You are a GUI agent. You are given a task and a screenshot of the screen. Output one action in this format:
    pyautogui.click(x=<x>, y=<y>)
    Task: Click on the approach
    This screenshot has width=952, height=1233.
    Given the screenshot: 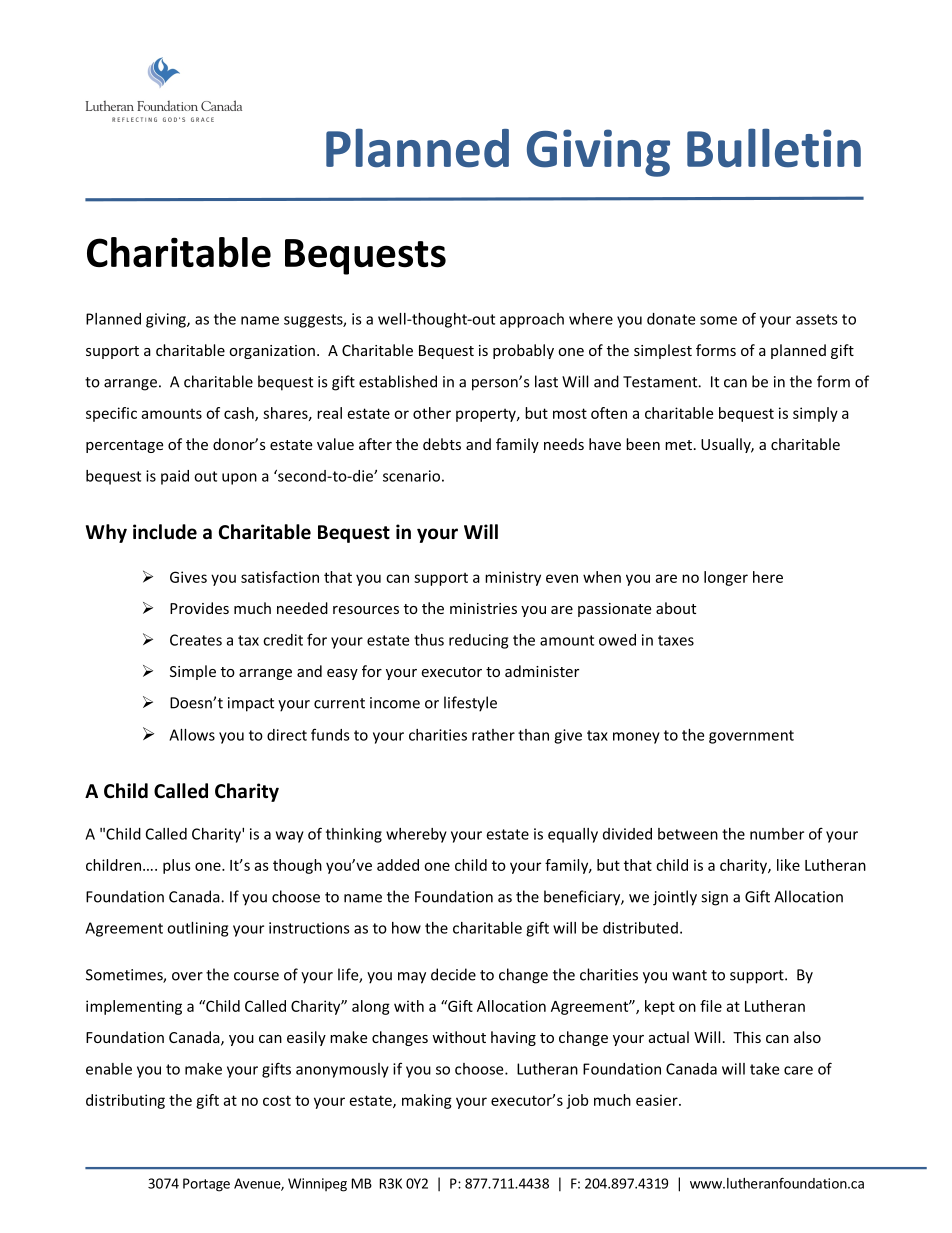 What is the action you would take?
    pyautogui.click(x=532, y=320)
